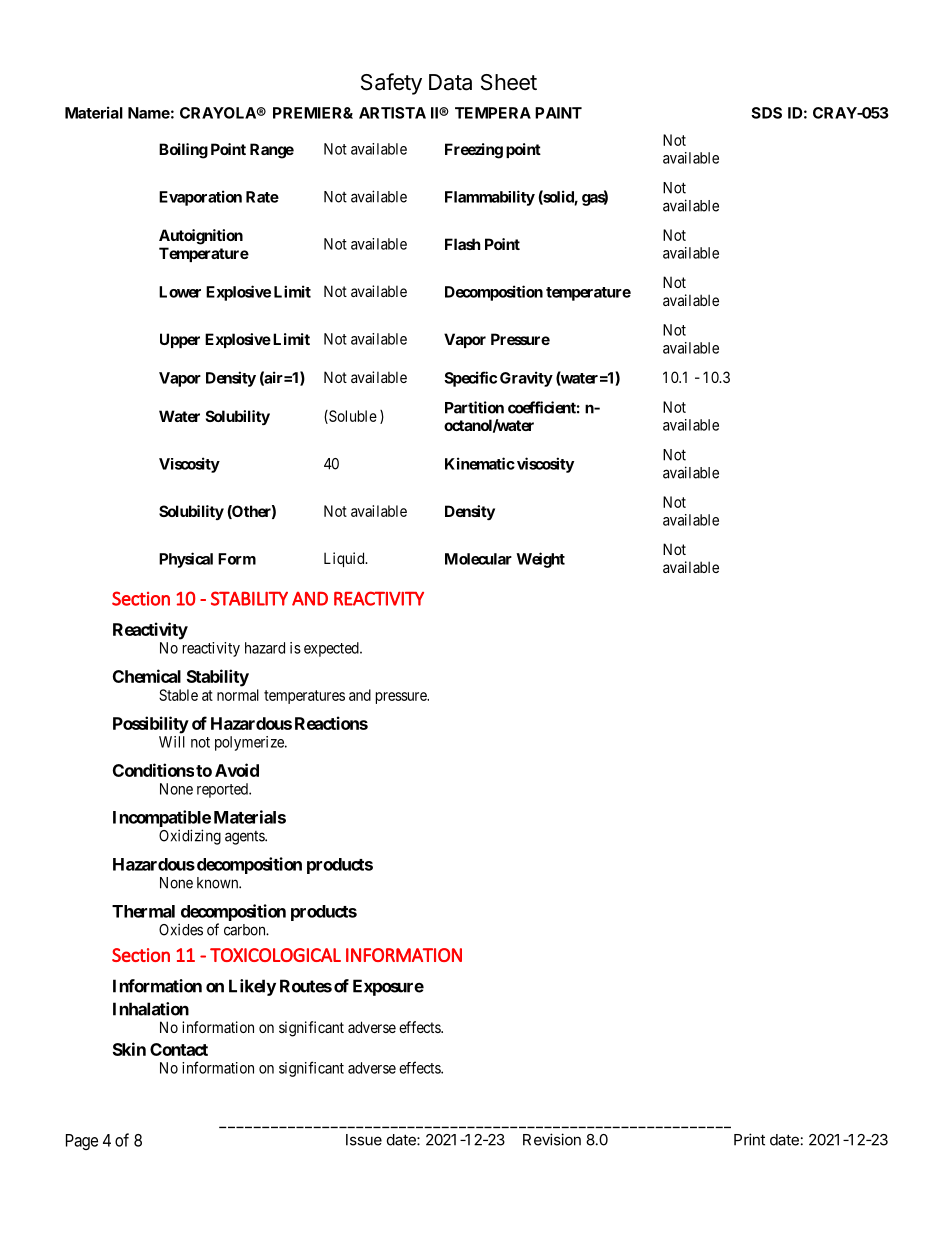 Image resolution: width=952 pixels, height=1233 pixels. I want to click on Rate, so click(262, 197).
